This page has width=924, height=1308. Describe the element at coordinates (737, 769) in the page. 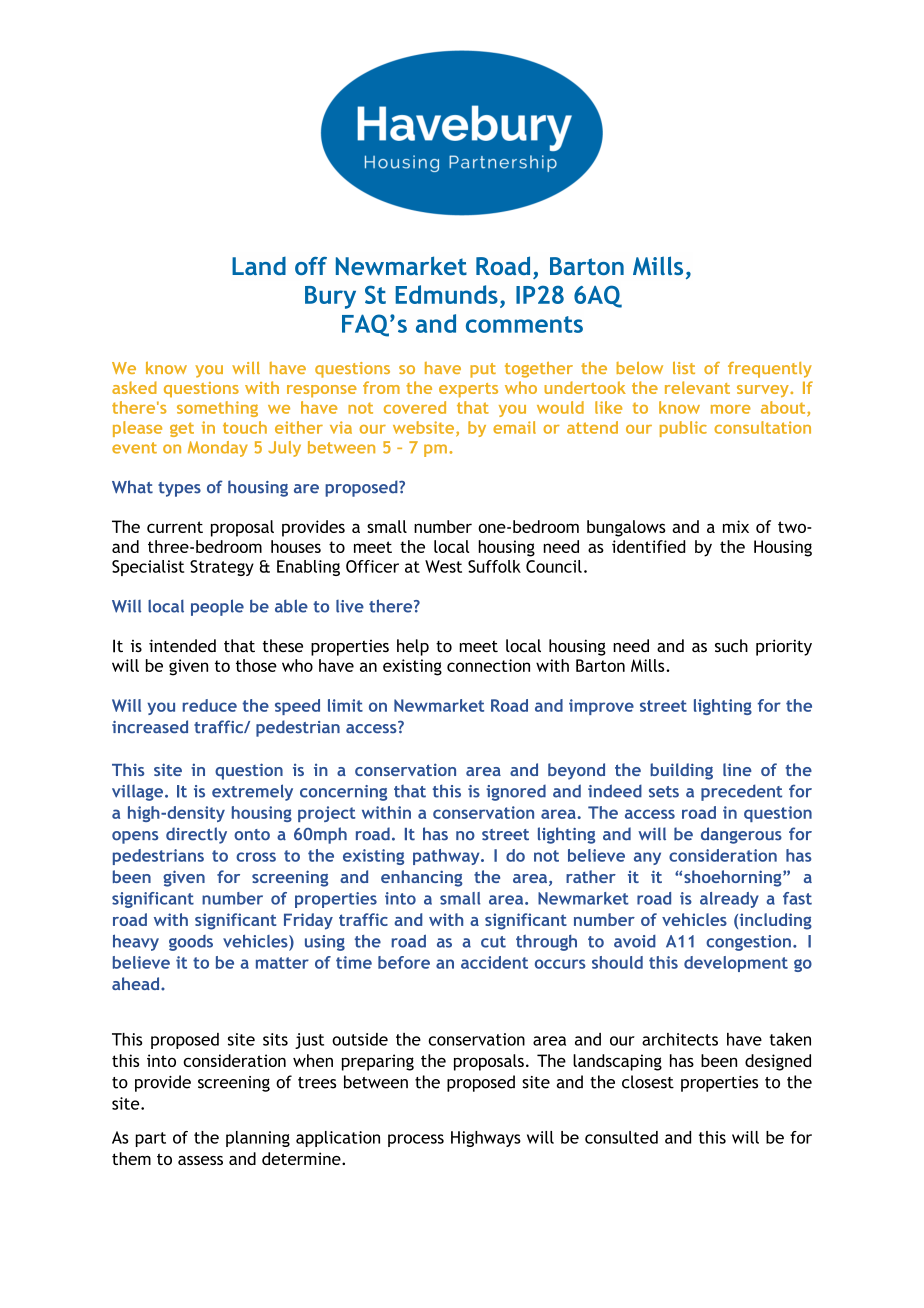

I see `line` at that location.
